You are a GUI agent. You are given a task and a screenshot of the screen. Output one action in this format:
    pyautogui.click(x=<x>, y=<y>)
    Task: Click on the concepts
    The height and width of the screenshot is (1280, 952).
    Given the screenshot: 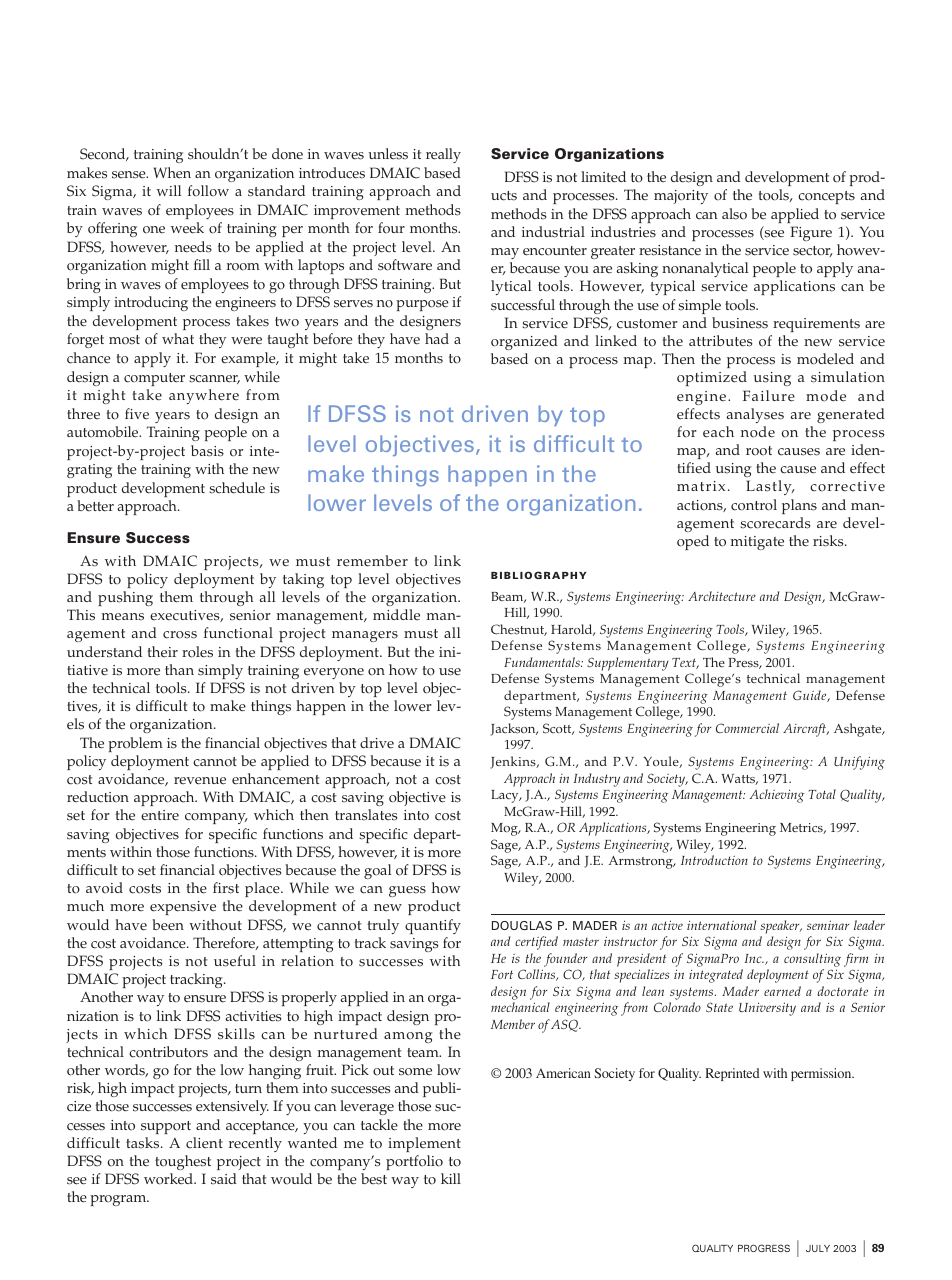 What is the action you would take?
    pyautogui.click(x=826, y=197)
